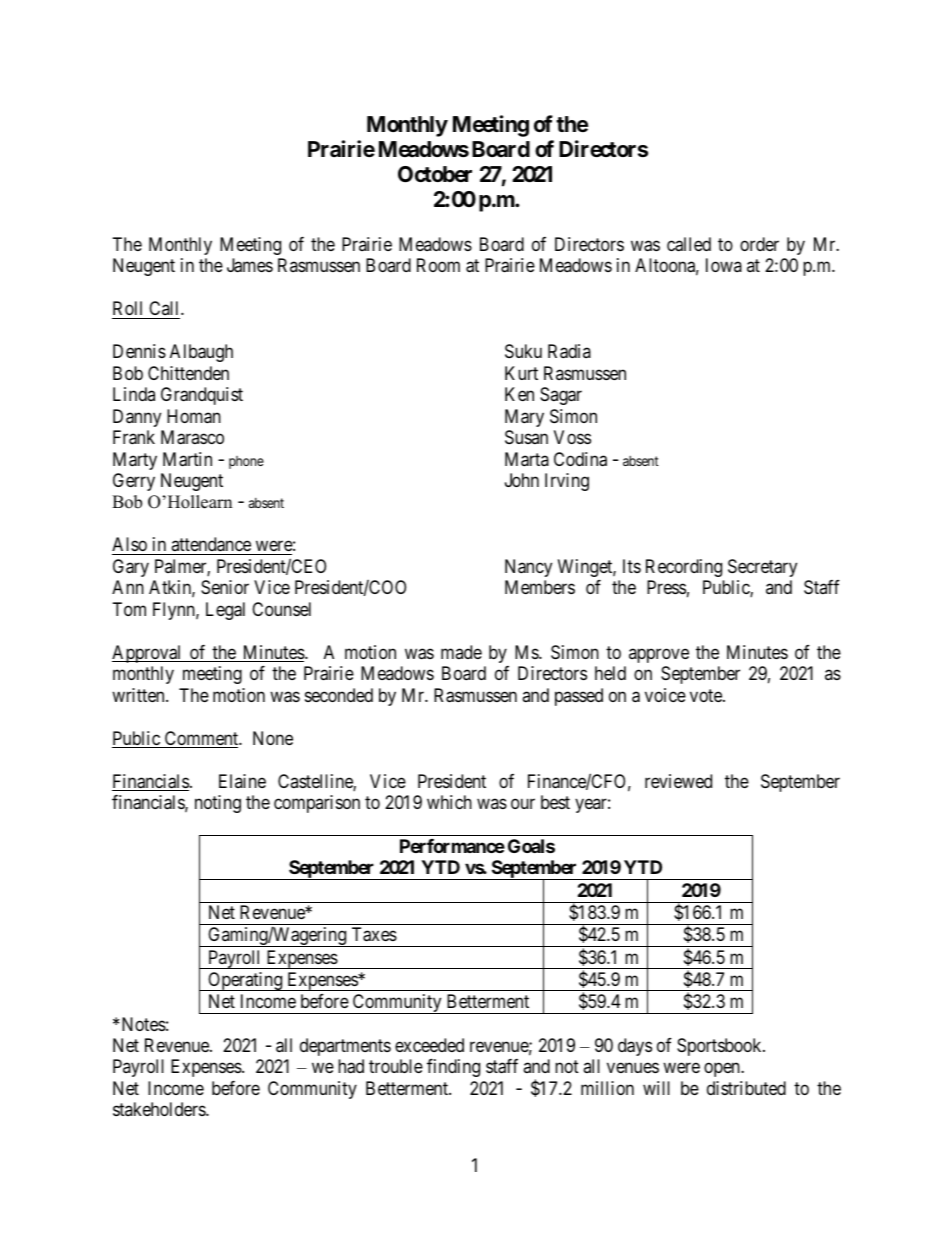  I want to click on John, so click(522, 480).
